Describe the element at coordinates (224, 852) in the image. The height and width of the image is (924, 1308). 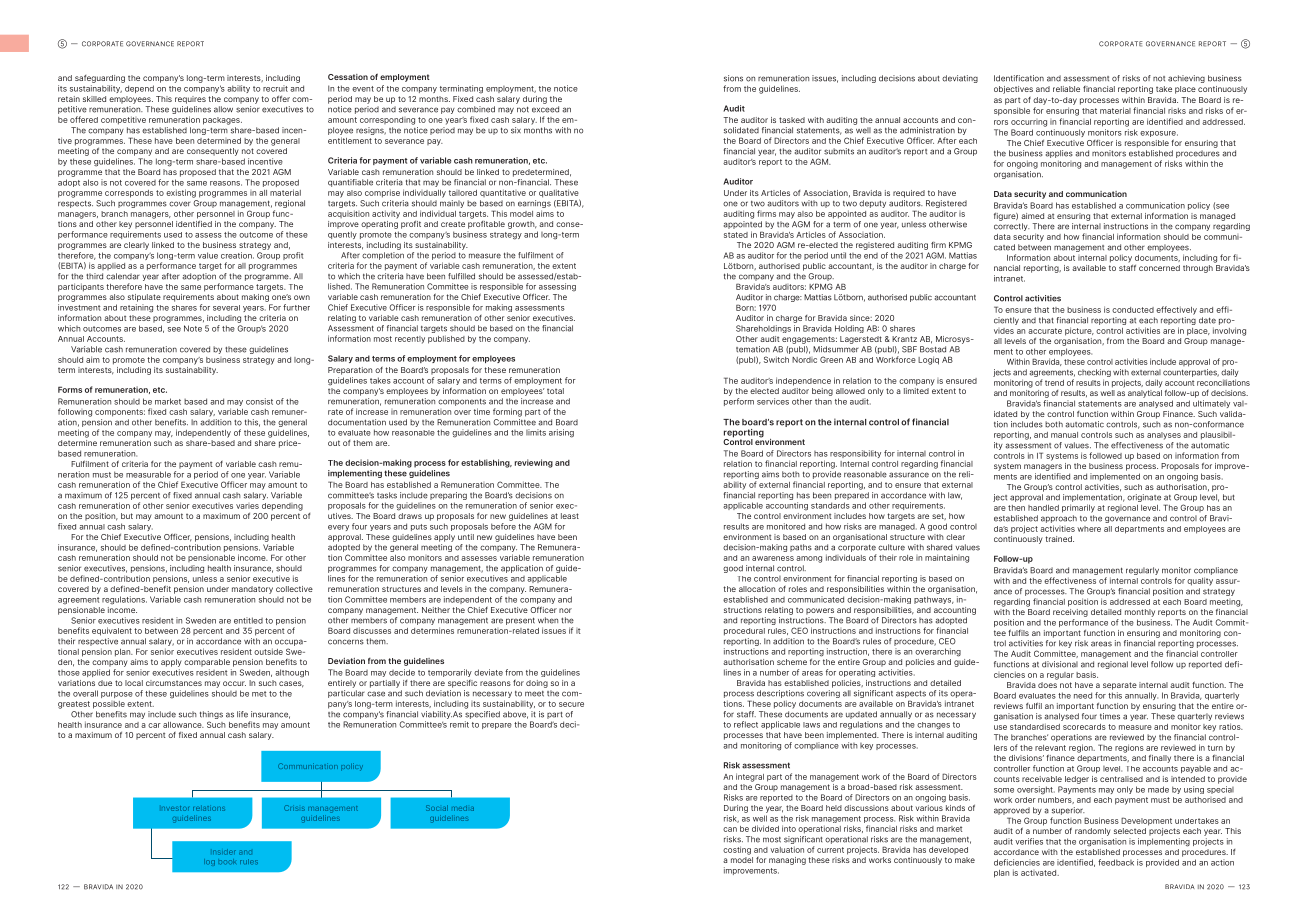
I see `Insider` at that location.
